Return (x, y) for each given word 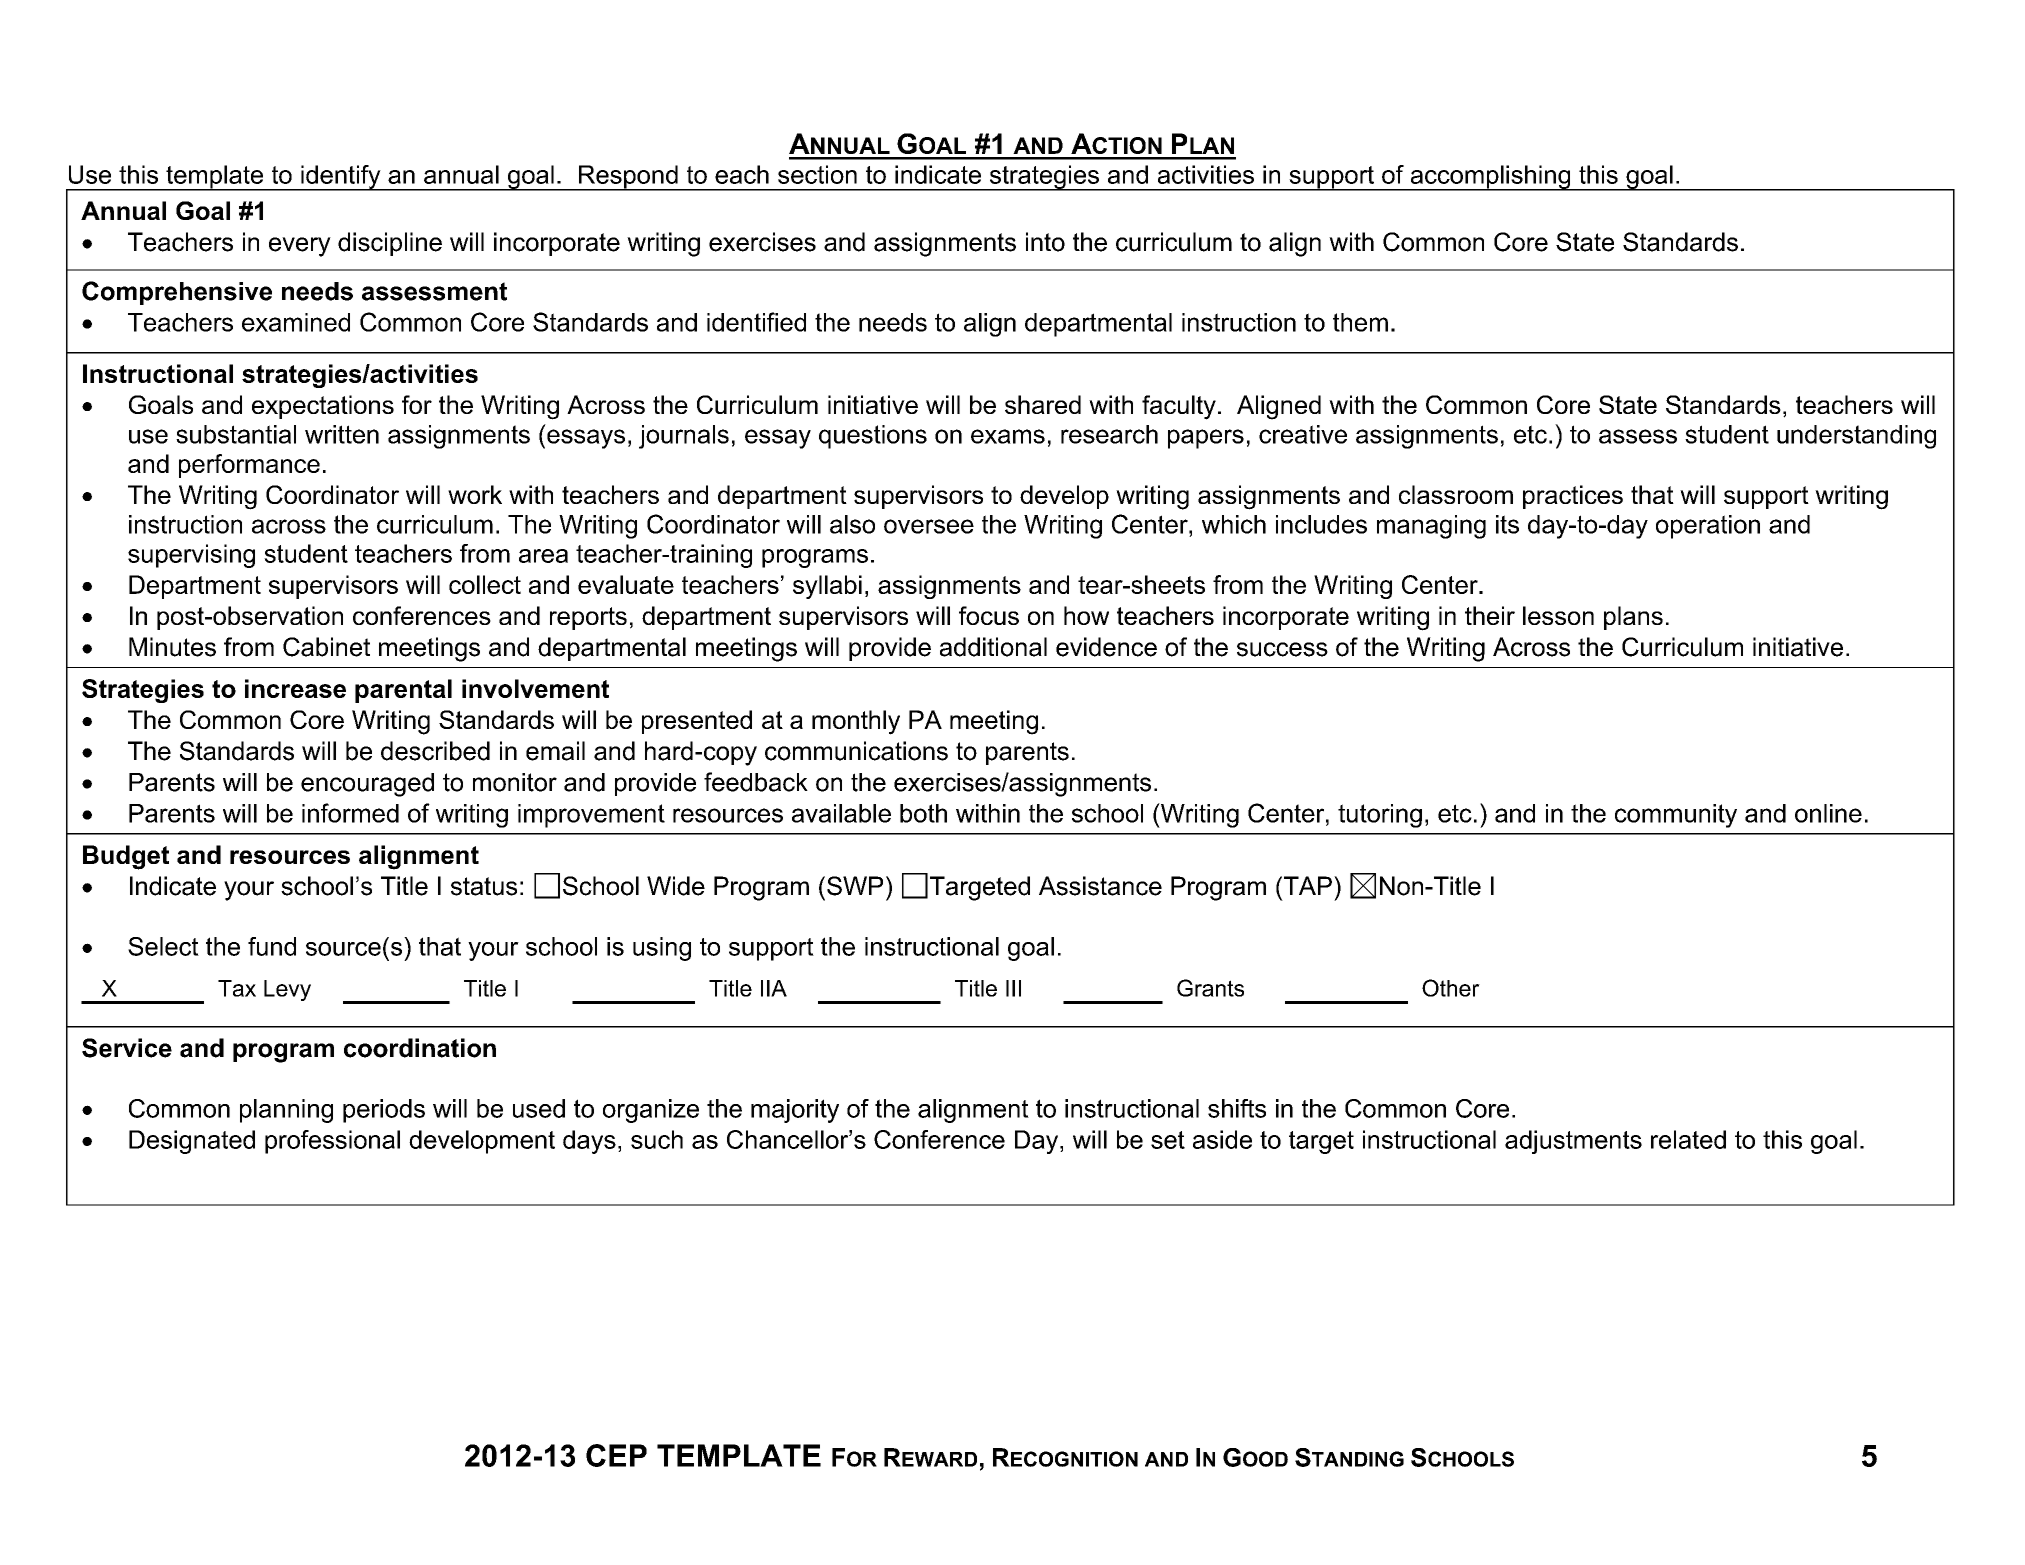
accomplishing (1490, 178)
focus (989, 615)
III (1013, 988)
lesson (1558, 615)
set (1168, 1140)
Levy (287, 990)
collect (485, 584)
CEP (616, 1455)
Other (1451, 988)
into (1045, 242)
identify (341, 178)
